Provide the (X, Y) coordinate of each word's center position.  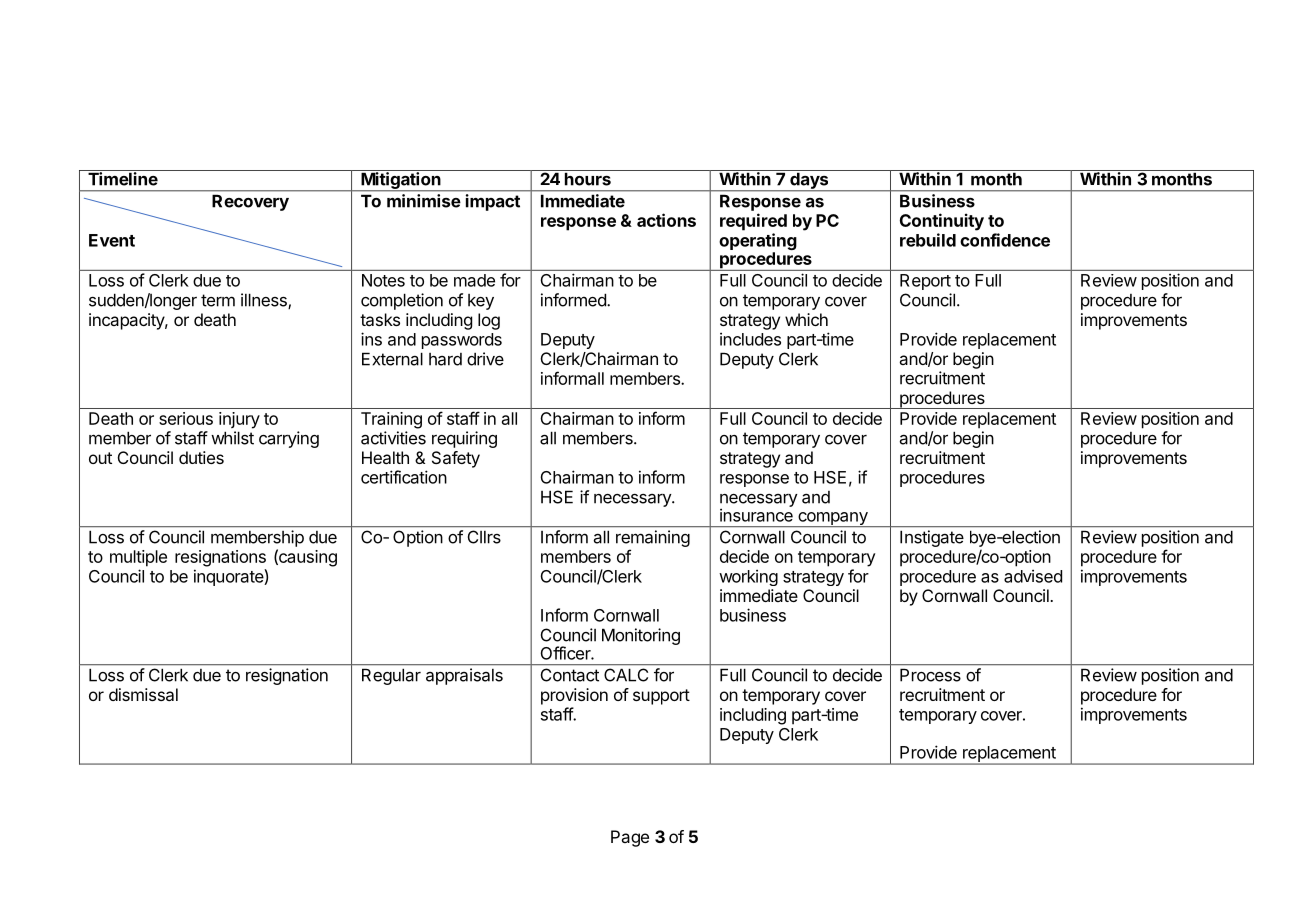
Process (930, 675)
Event (112, 240)
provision (574, 696)
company (832, 519)
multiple (138, 558)
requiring (464, 439)
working (748, 577)
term (218, 300)
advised (1033, 576)
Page (630, 838)
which (806, 319)
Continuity (942, 222)
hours (588, 179)
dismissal (143, 694)
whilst (232, 438)
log (489, 321)
